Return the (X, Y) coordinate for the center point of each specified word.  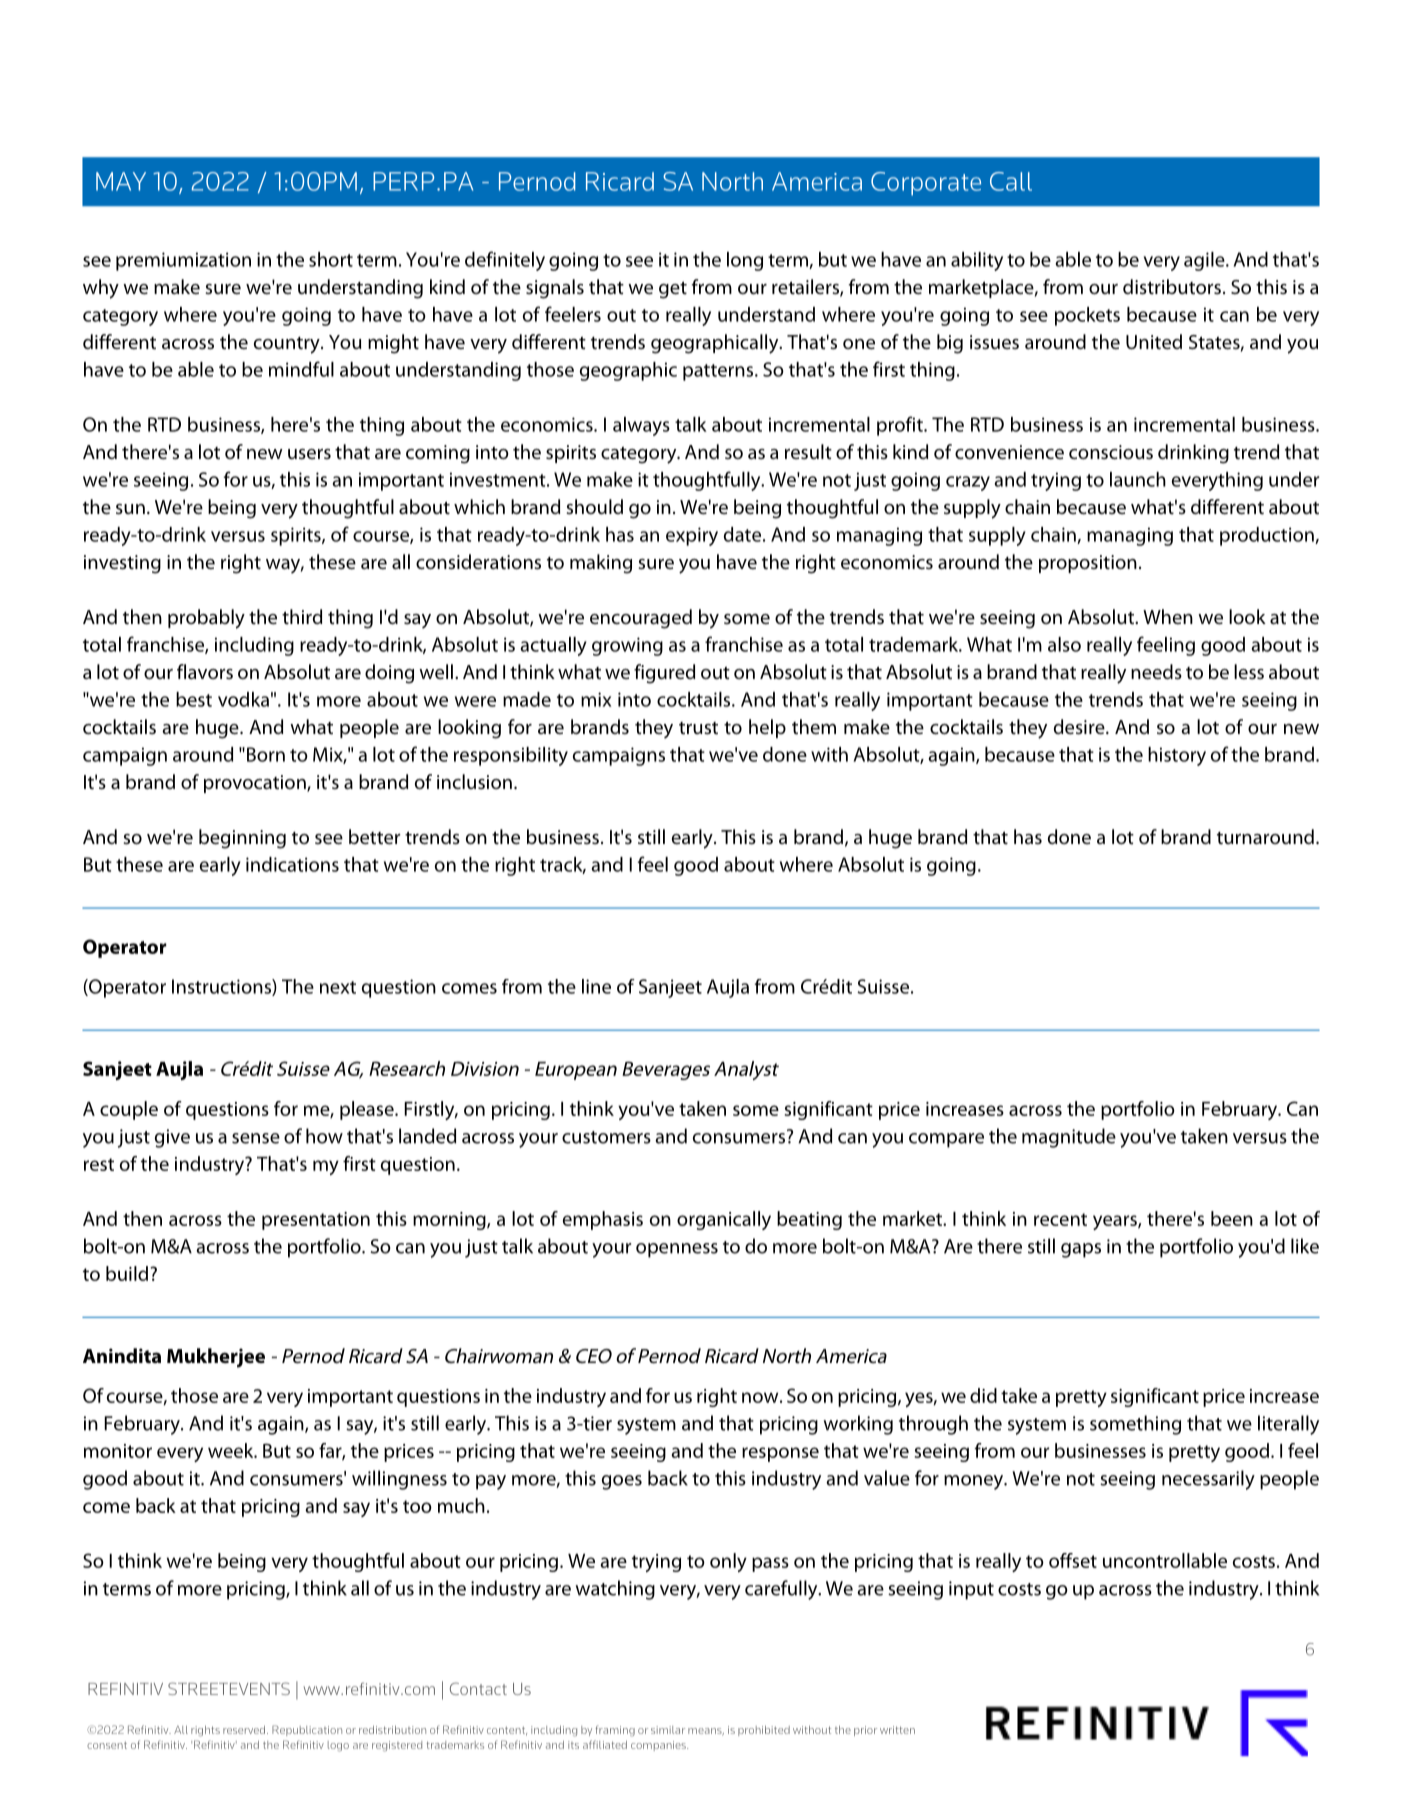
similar (668, 1730)
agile (1205, 261)
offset (1073, 1560)
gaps (1081, 1250)
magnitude (1069, 1138)
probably (206, 619)
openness (677, 1250)
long (745, 261)
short (331, 259)
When (1168, 616)
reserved (244, 1730)
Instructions (222, 987)
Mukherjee (216, 1358)
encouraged (641, 619)
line (596, 986)
